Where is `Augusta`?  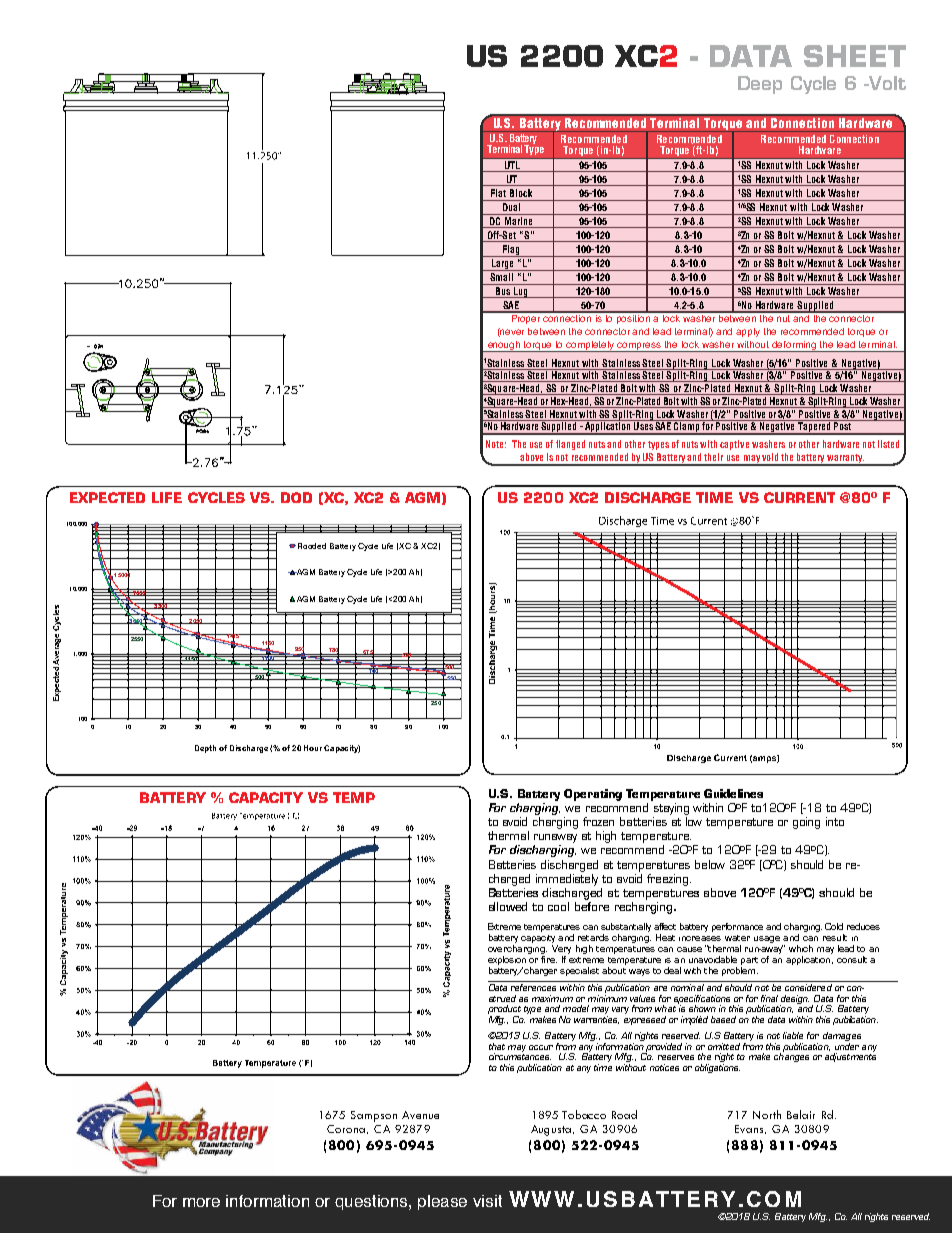 Augusta is located at coordinates (552, 1130).
